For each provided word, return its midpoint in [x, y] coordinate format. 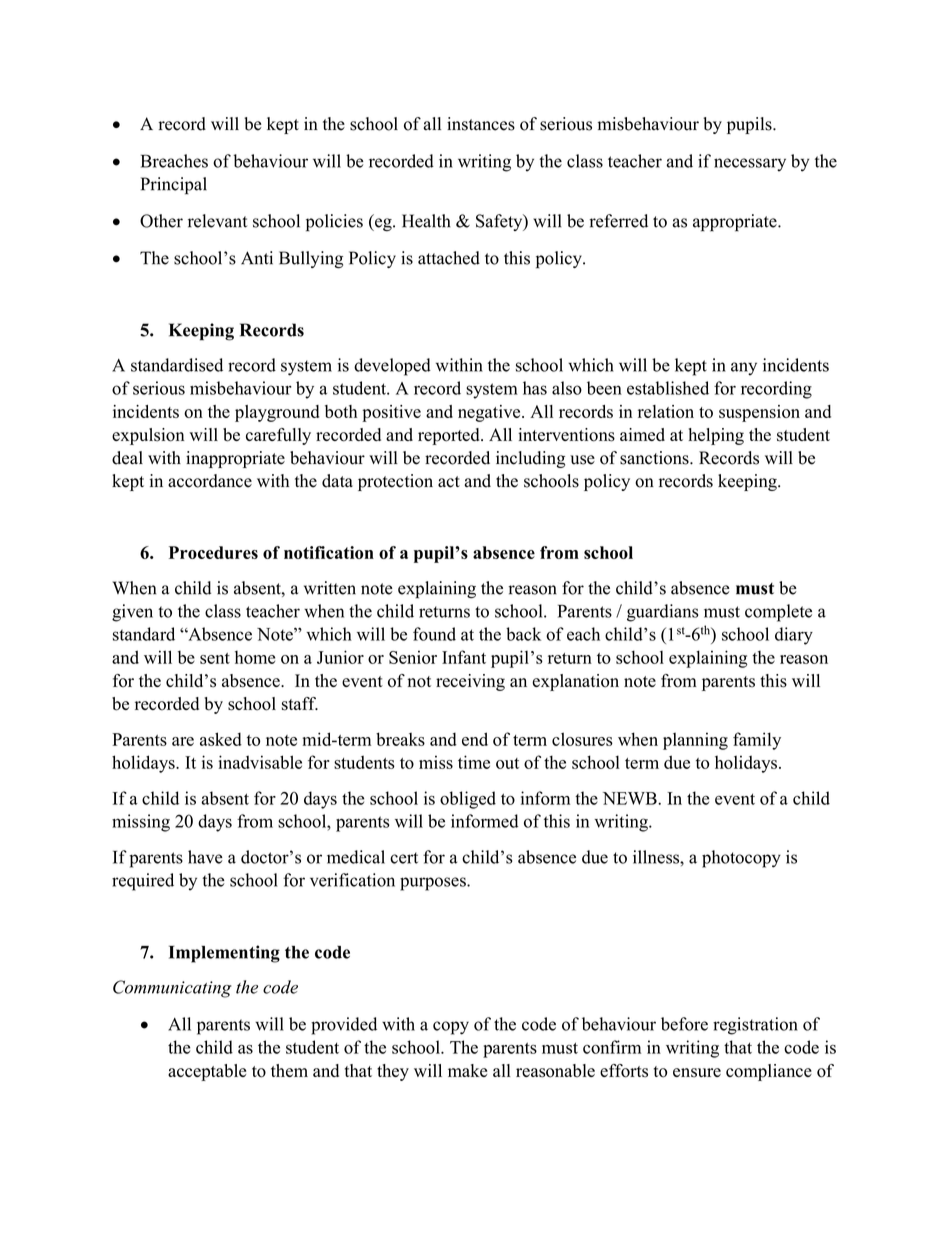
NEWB [631, 798]
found [434, 634]
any [744, 369]
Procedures [213, 552]
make [467, 1070]
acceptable [207, 1072]
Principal [174, 186]
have [205, 857]
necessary [750, 165]
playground [277, 413]
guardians [662, 613]
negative [490, 413]
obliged [468, 800]
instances [481, 124]
